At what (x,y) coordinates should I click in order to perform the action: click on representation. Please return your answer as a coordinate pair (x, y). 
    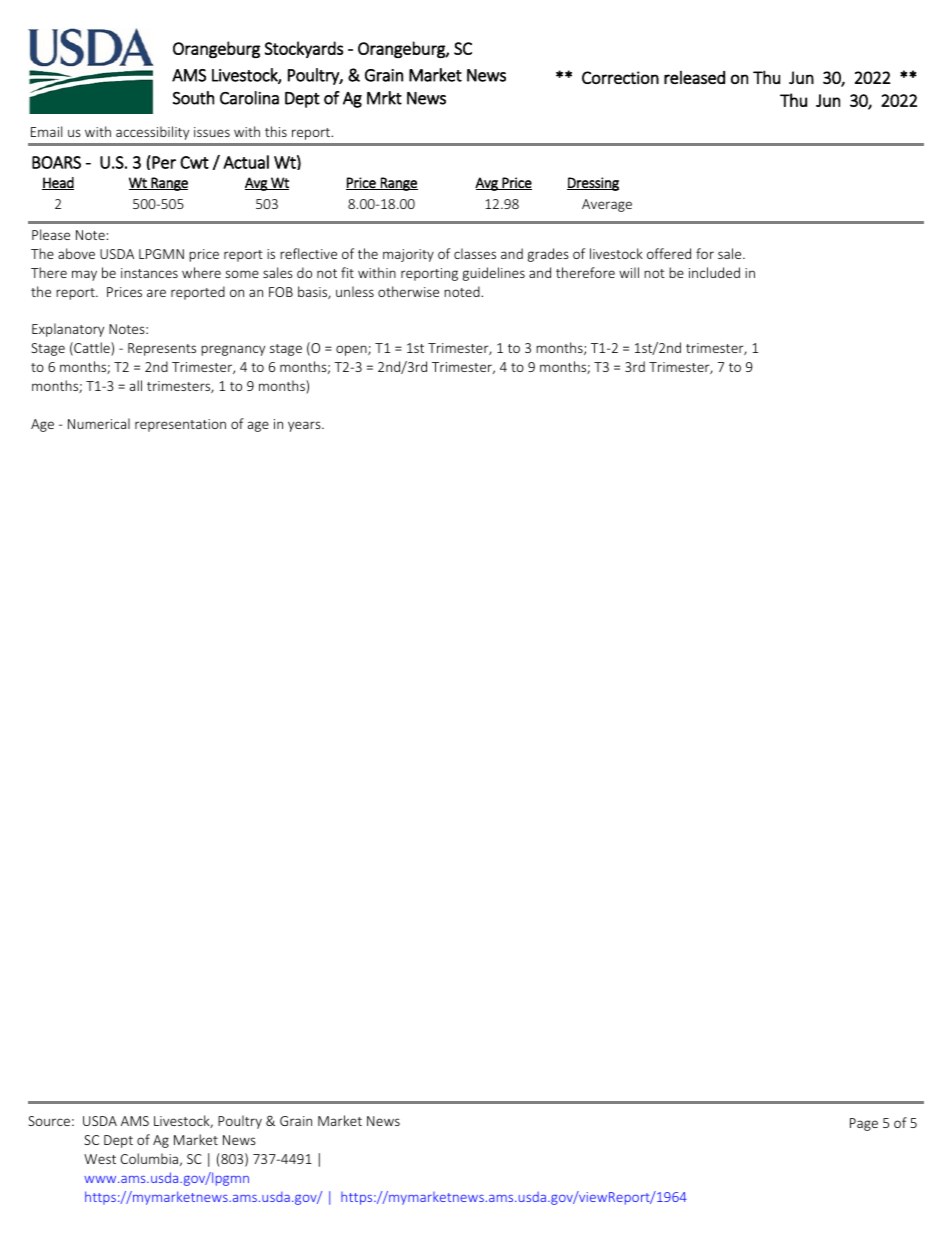
    Looking at the image, I should click on (180, 425).
